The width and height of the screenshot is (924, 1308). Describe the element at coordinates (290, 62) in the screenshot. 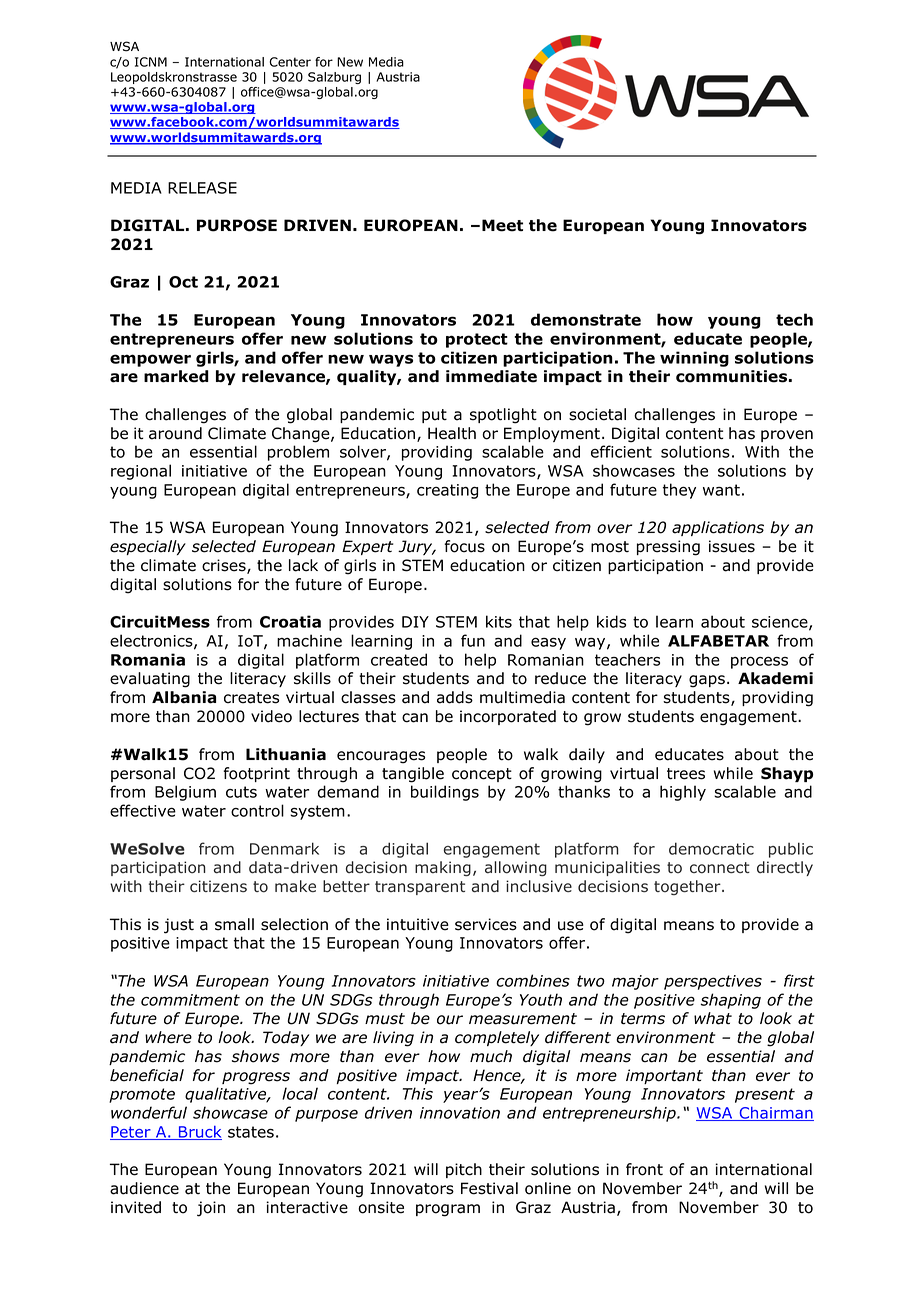

I see `Center` at that location.
